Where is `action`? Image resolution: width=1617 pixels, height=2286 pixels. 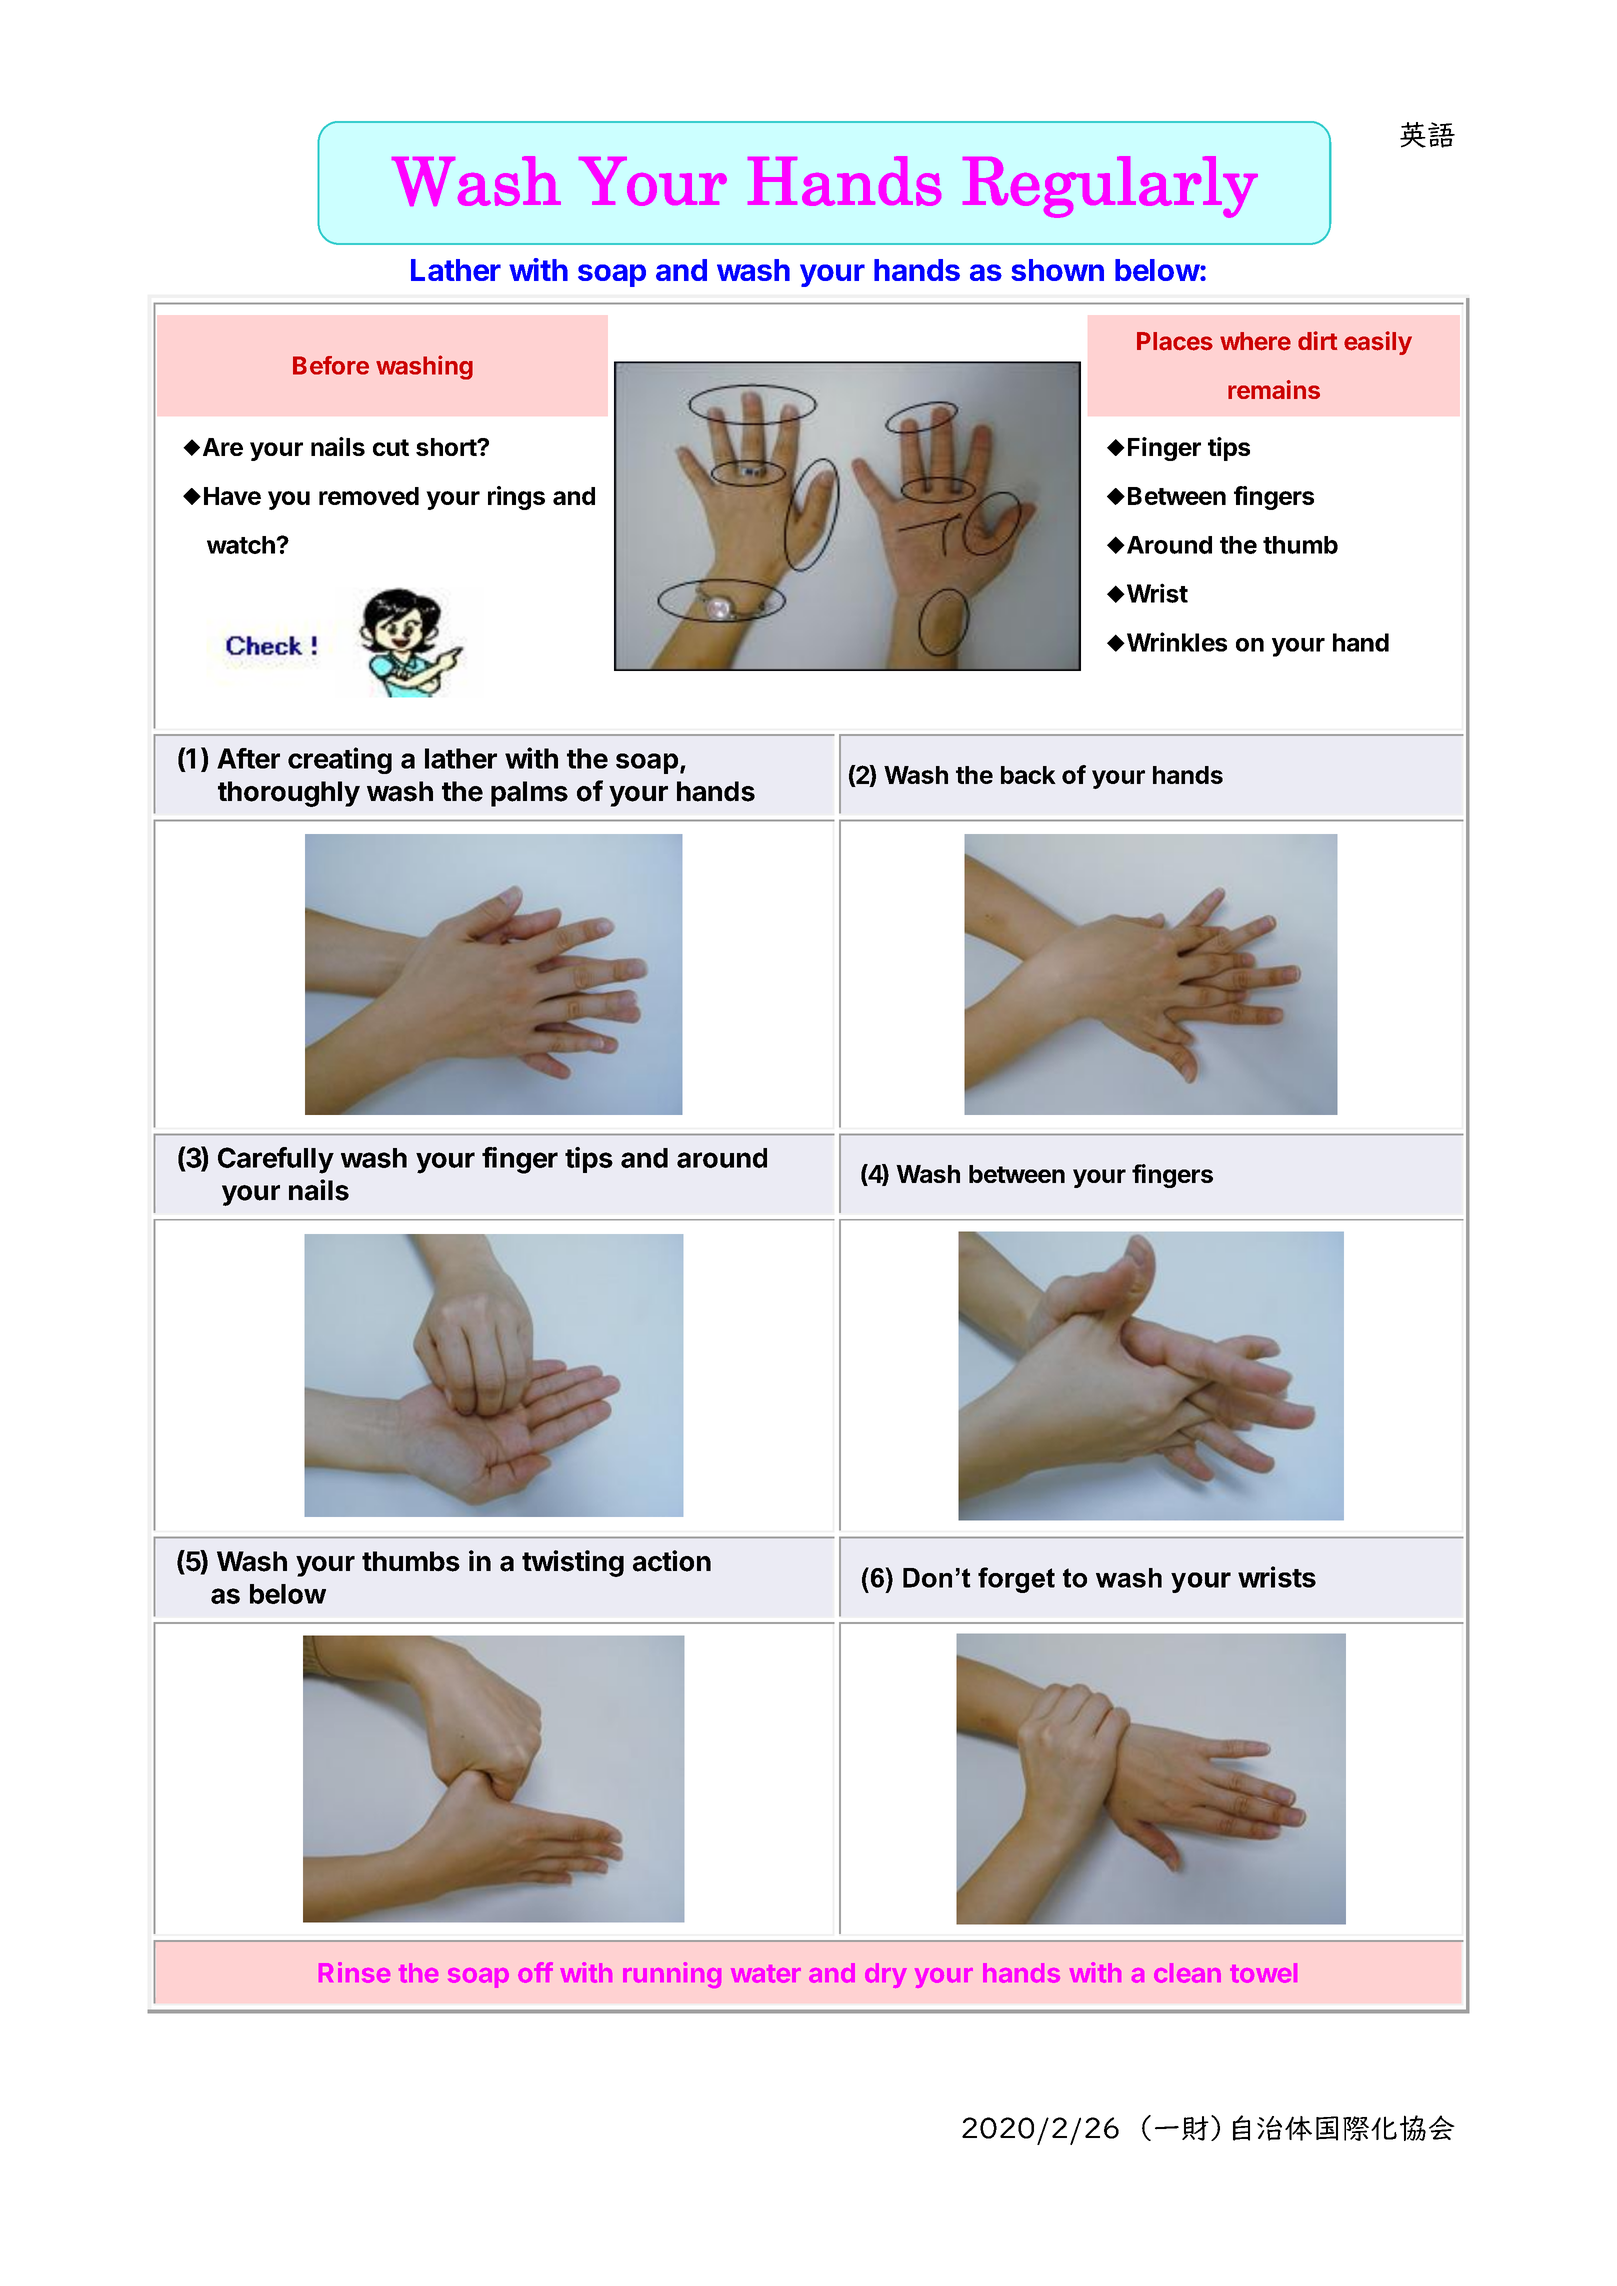 action is located at coordinates (672, 1561).
